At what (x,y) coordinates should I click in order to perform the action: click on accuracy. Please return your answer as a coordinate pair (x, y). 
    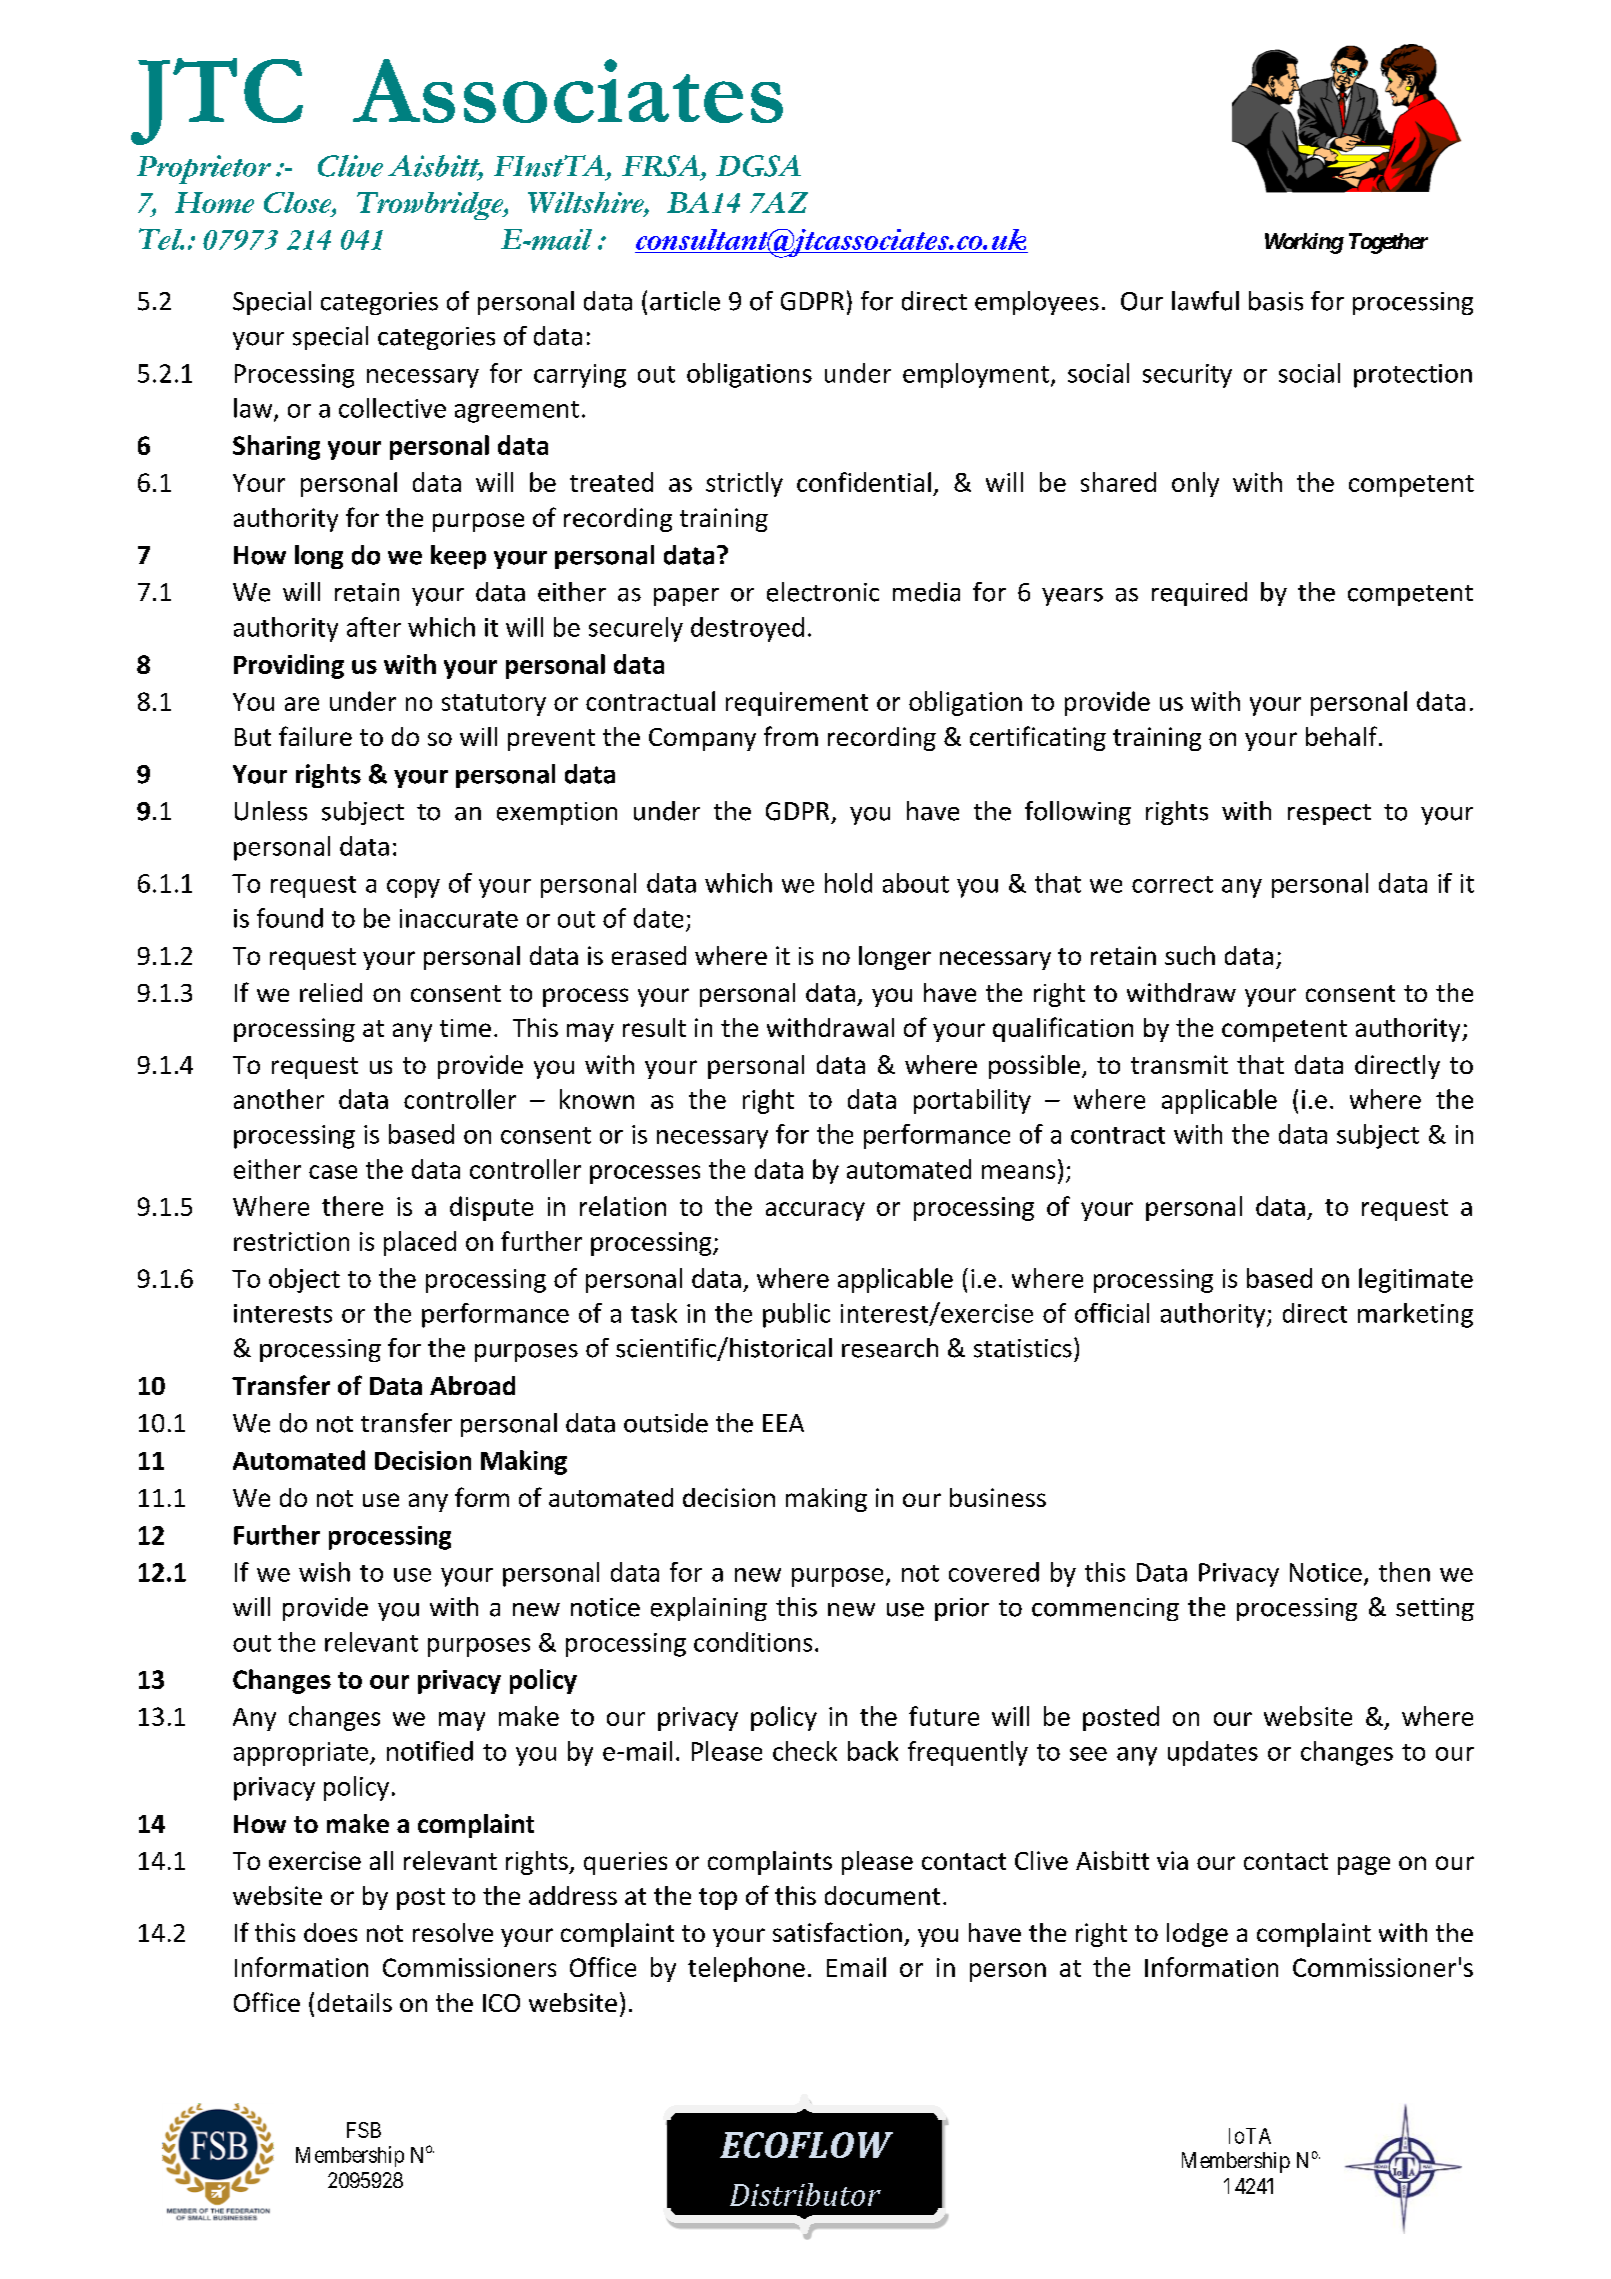
    Looking at the image, I should click on (815, 1211).
